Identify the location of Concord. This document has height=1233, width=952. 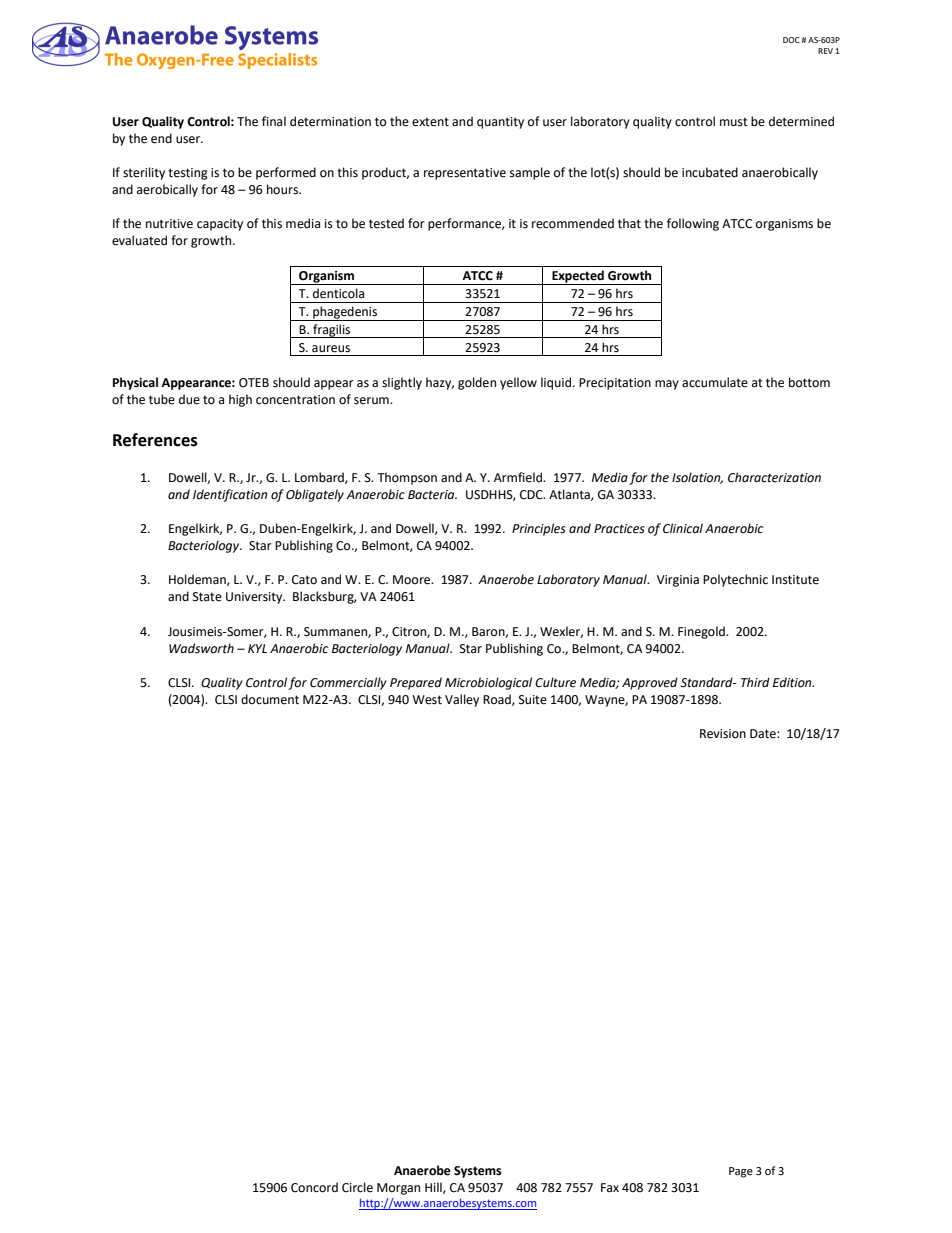
(314, 1187).
